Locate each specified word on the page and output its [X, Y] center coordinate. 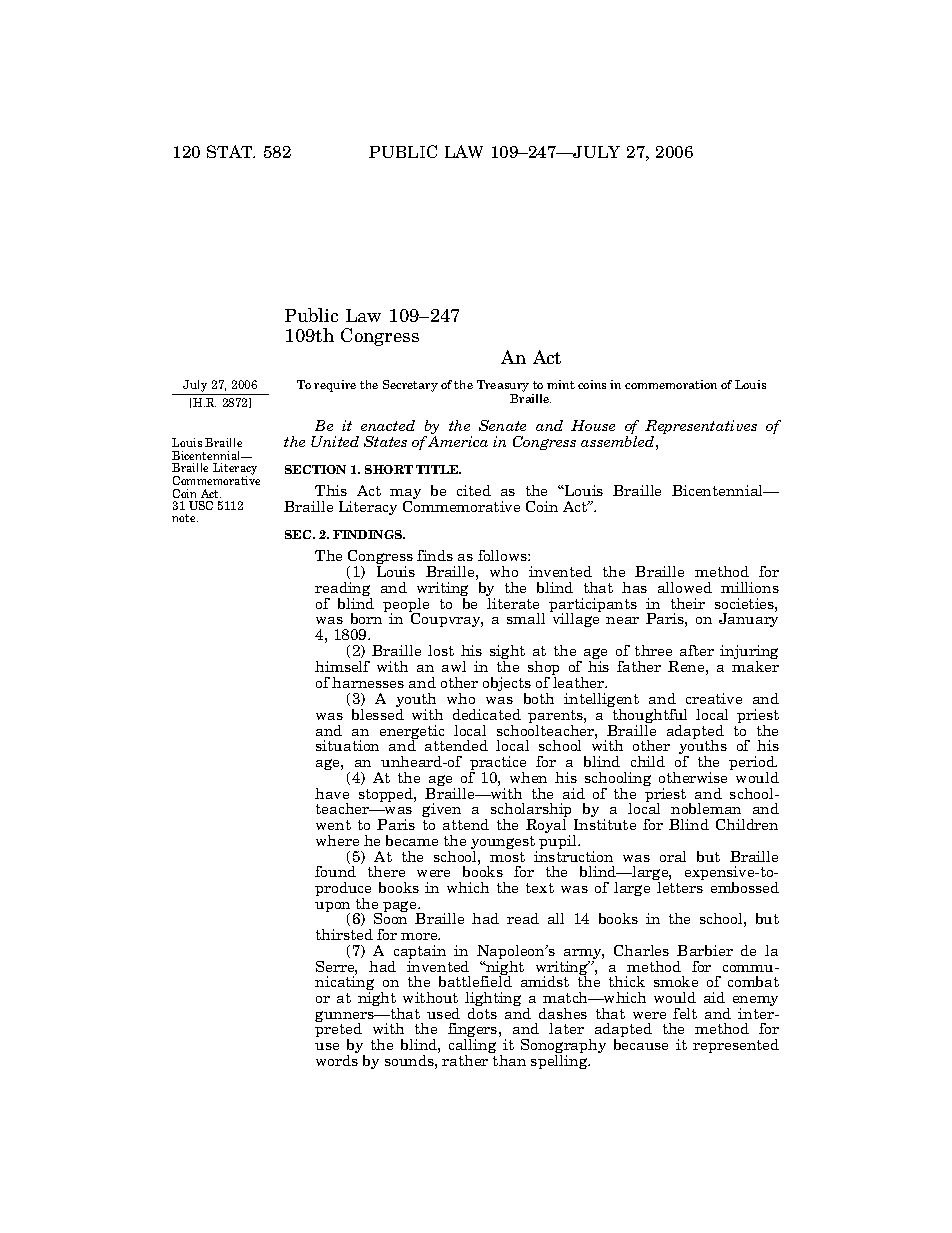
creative [714, 698]
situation [347, 745]
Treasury [503, 387]
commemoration [671, 384]
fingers [474, 1032]
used [443, 1013]
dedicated [487, 714]
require [335, 386]
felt [685, 1013]
